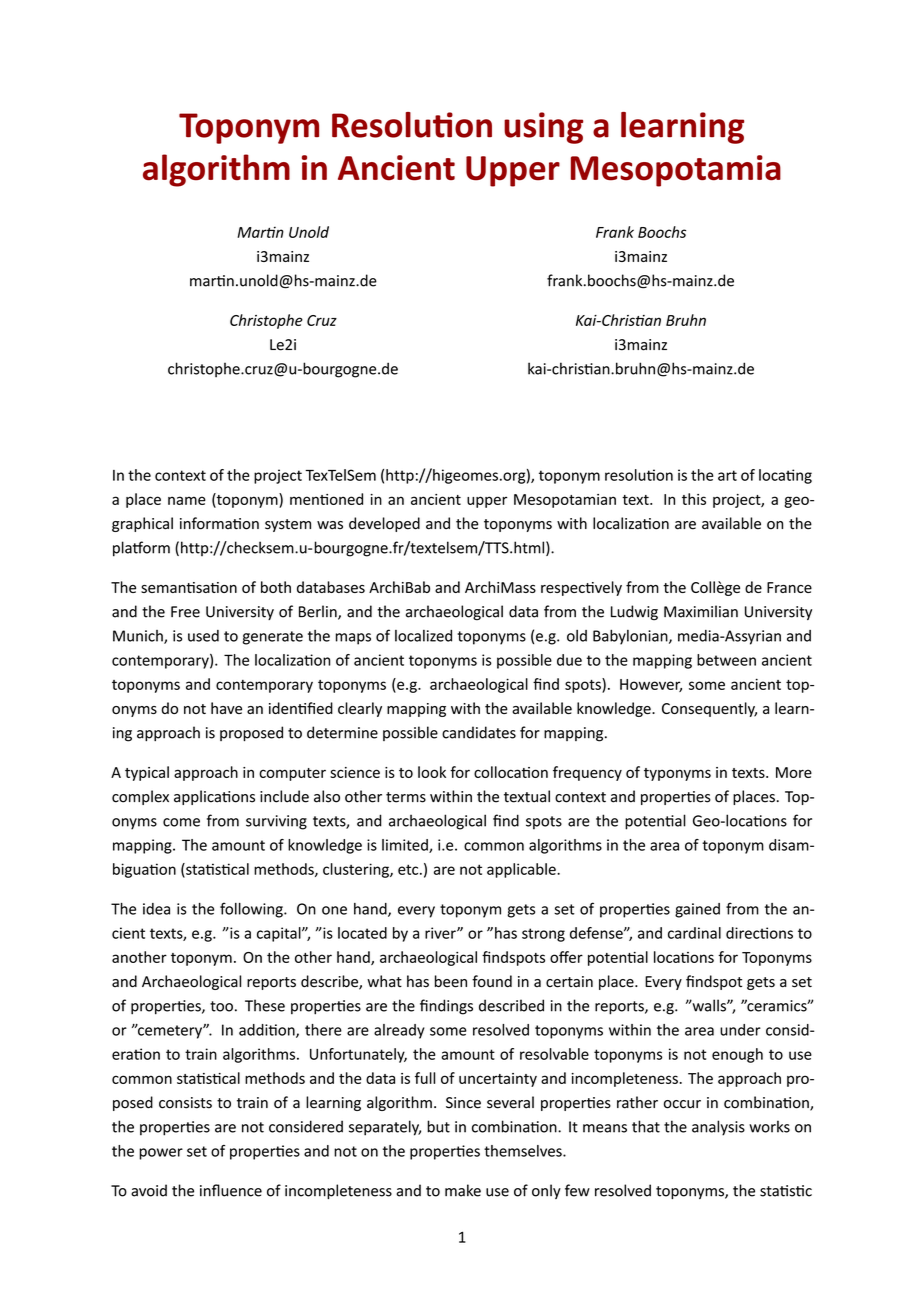 The image size is (924, 1308). What do you see at coordinates (794, 772) in the document?
I see `More` at bounding box center [794, 772].
